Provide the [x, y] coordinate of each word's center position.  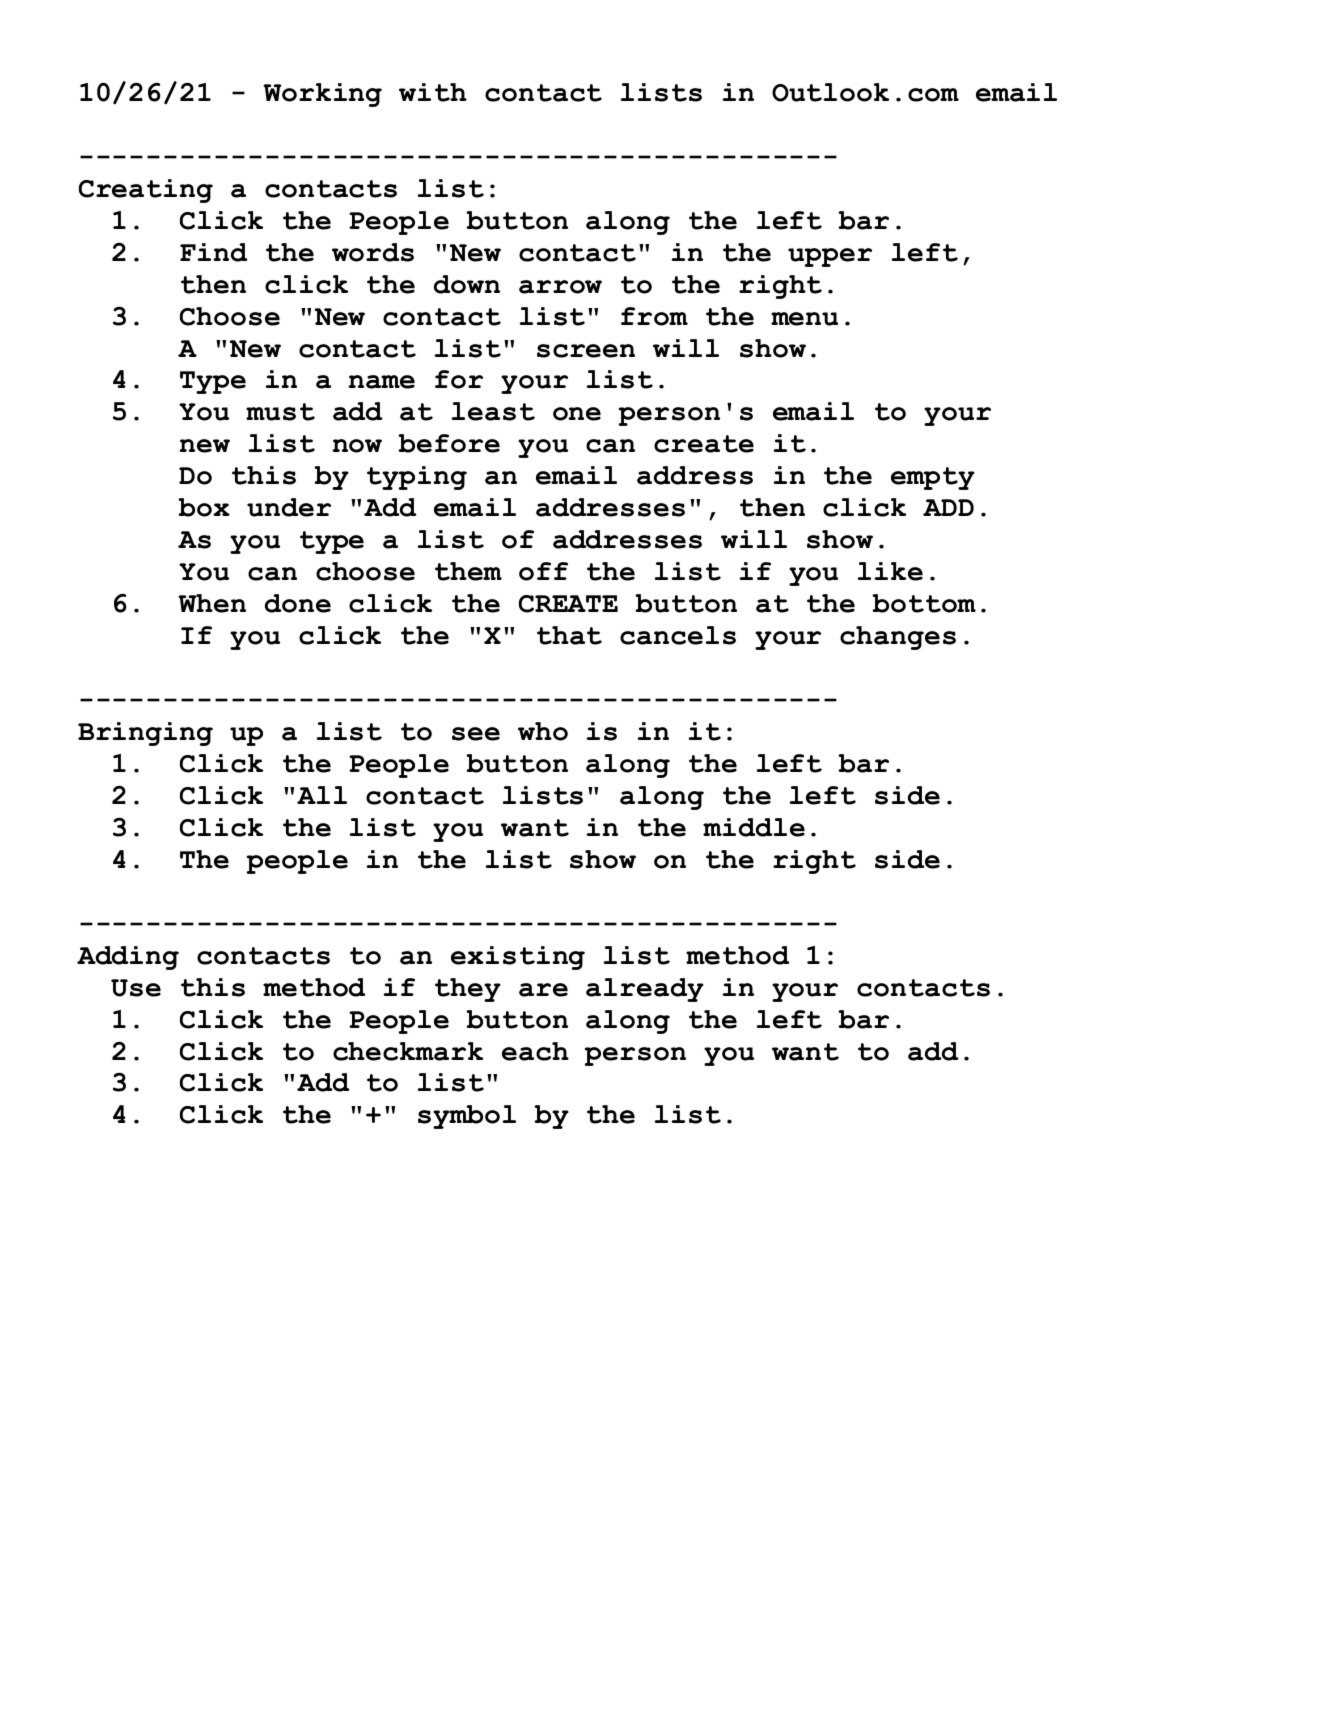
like [890, 571]
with [433, 92]
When [212, 603]
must [280, 412]
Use [136, 988]
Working [322, 95]
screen [586, 351]
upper [830, 257]
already [645, 990]
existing [518, 958]
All [322, 795]
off [543, 571]
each [535, 1051]
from [654, 316]
